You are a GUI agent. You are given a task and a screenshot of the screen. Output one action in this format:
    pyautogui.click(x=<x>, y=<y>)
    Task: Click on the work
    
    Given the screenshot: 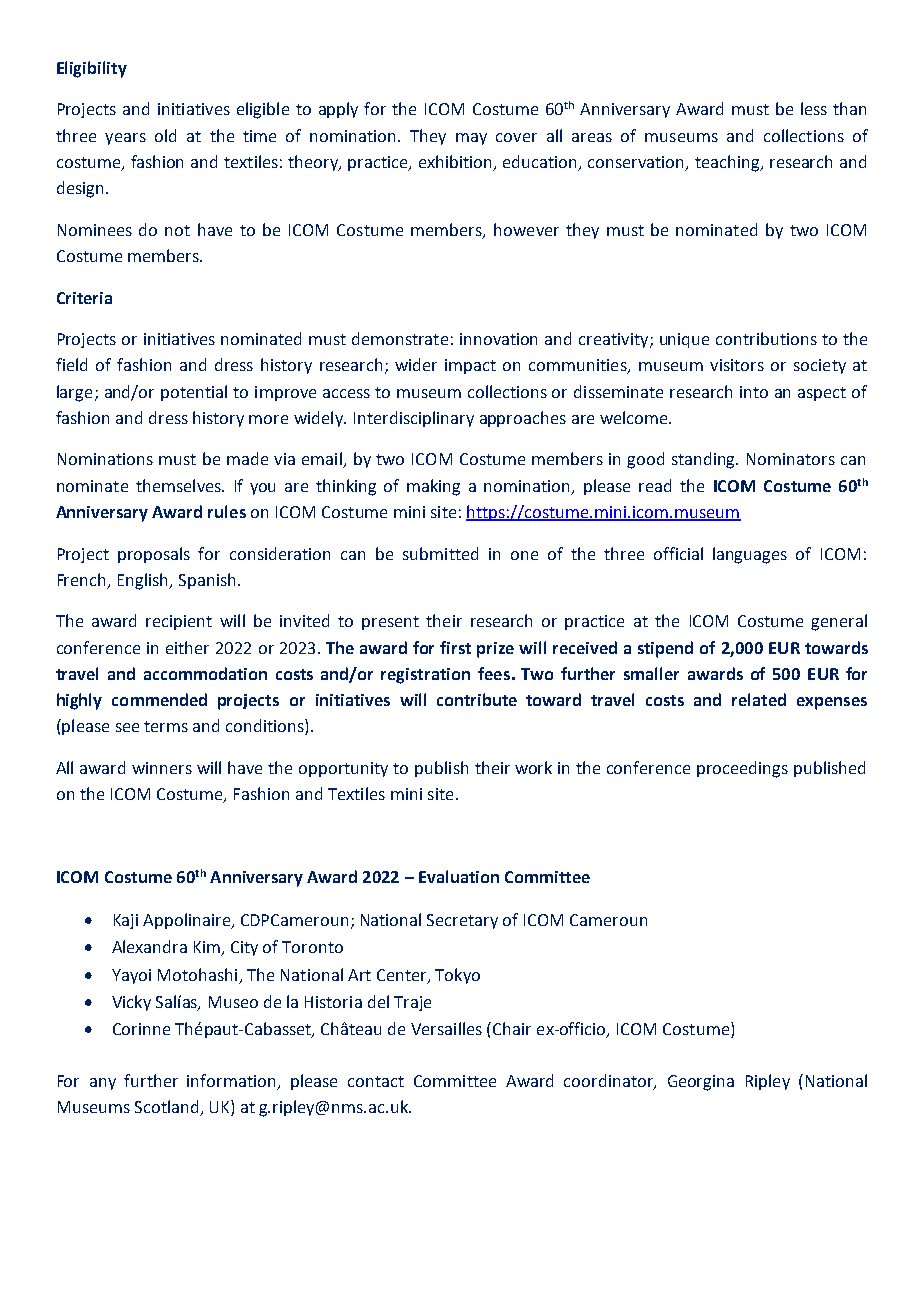 What is the action you would take?
    pyautogui.click(x=533, y=767)
